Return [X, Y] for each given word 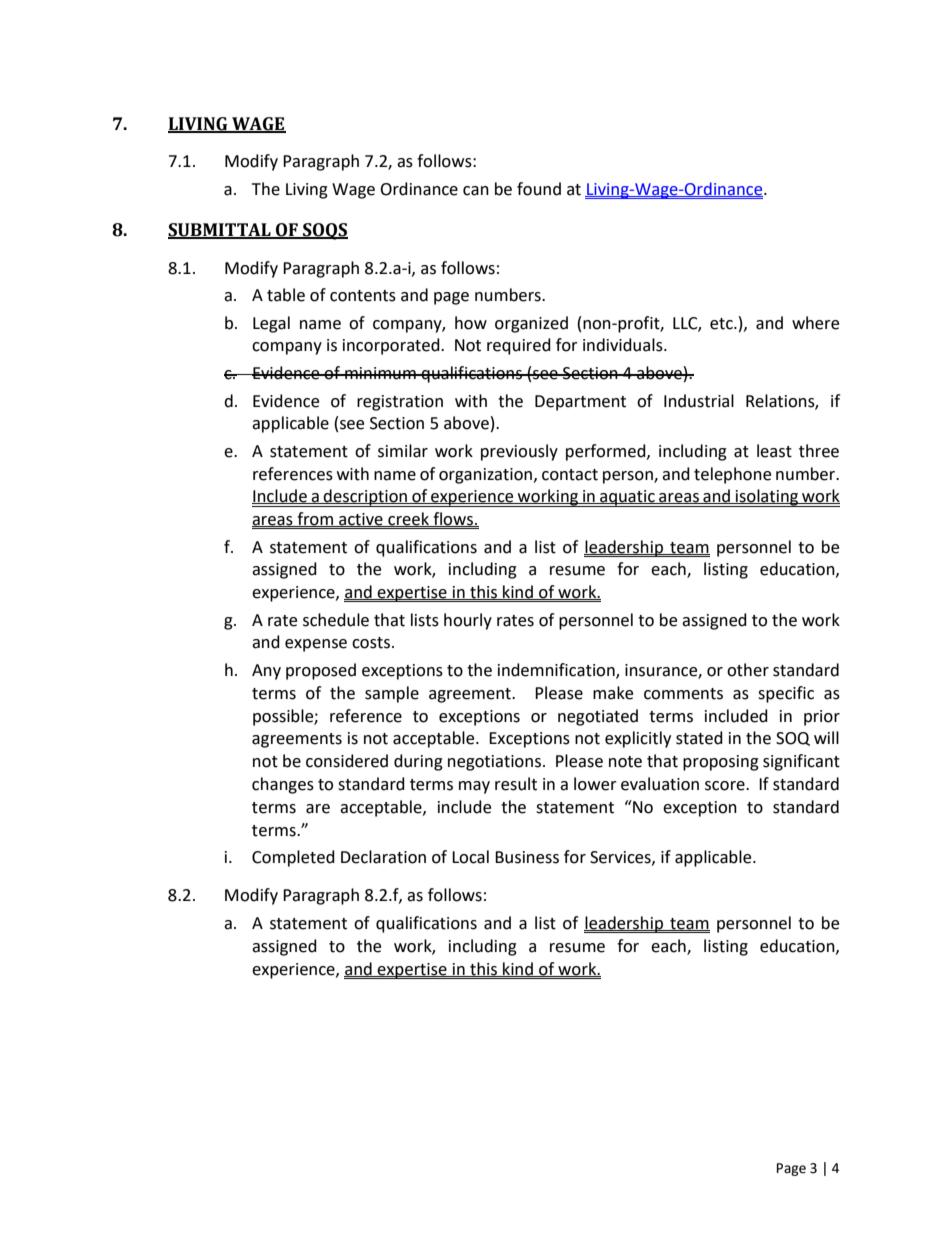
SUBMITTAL [220, 231]
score [726, 786]
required [519, 346]
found [539, 189]
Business [527, 857]
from [315, 519]
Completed [293, 858]
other [748, 670]
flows [453, 519]
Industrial [699, 401]
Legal [271, 324]
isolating [767, 498]
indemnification [557, 671]
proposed [321, 671]
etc [722, 324]
